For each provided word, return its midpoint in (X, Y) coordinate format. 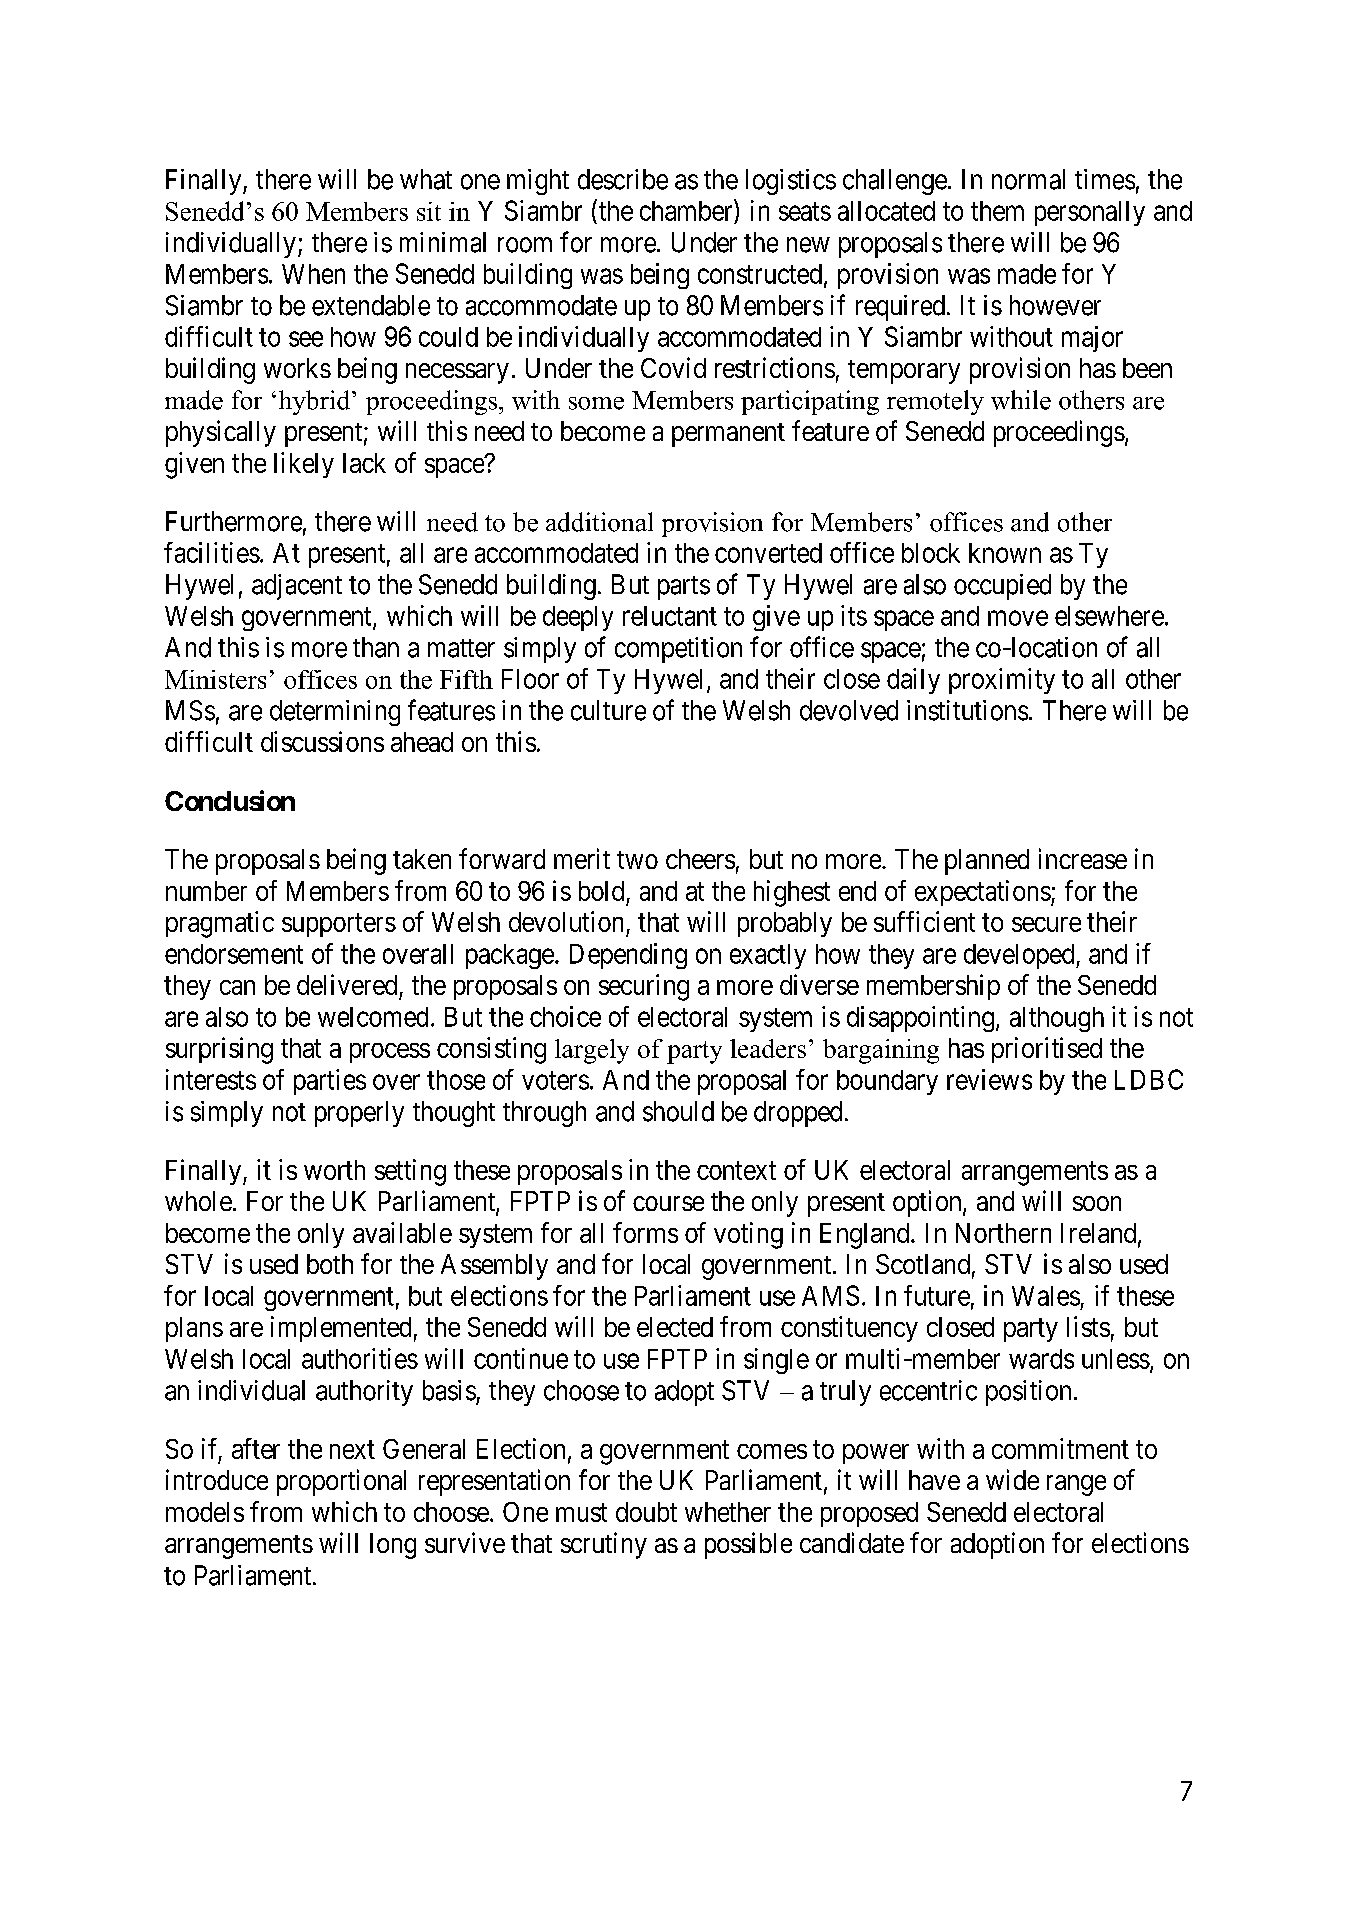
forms (645, 1232)
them (997, 211)
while (1021, 400)
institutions (967, 710)
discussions (322, 741)
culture (608, 710)
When (313, 274)
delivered (347, 984)
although (1057, 1019)
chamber (687, 210)
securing (644, 987)
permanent (728, 435)
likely (304, 465)
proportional (341, 1482)
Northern (1003, 1233)
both (330, 1264)
